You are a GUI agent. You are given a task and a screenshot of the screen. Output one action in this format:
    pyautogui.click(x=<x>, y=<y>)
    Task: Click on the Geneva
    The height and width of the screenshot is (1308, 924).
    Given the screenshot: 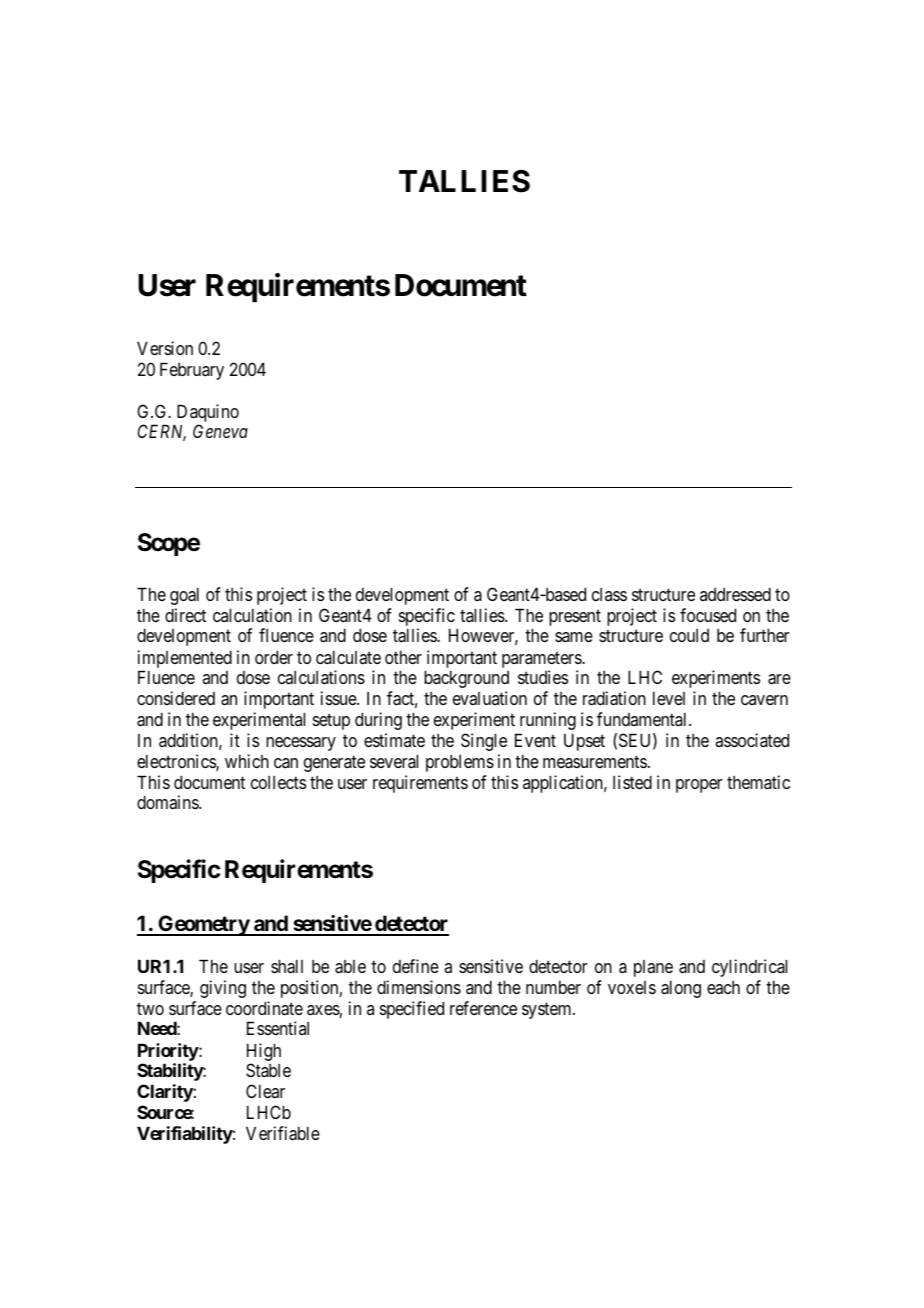 What is the action you would take?
    pyautogui.click(x=220, y=431)
